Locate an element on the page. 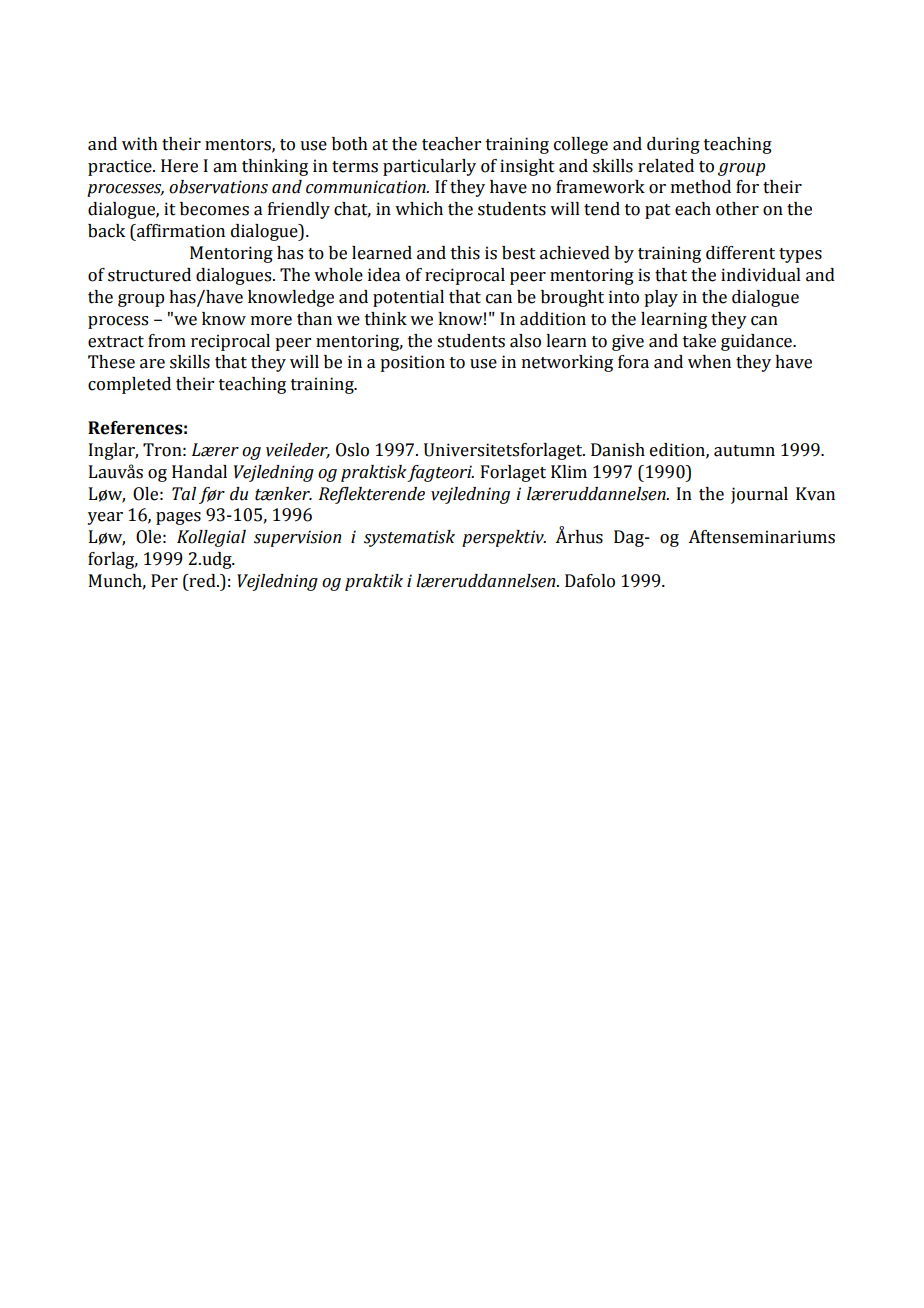  also is located at coordinates (525, 341).
